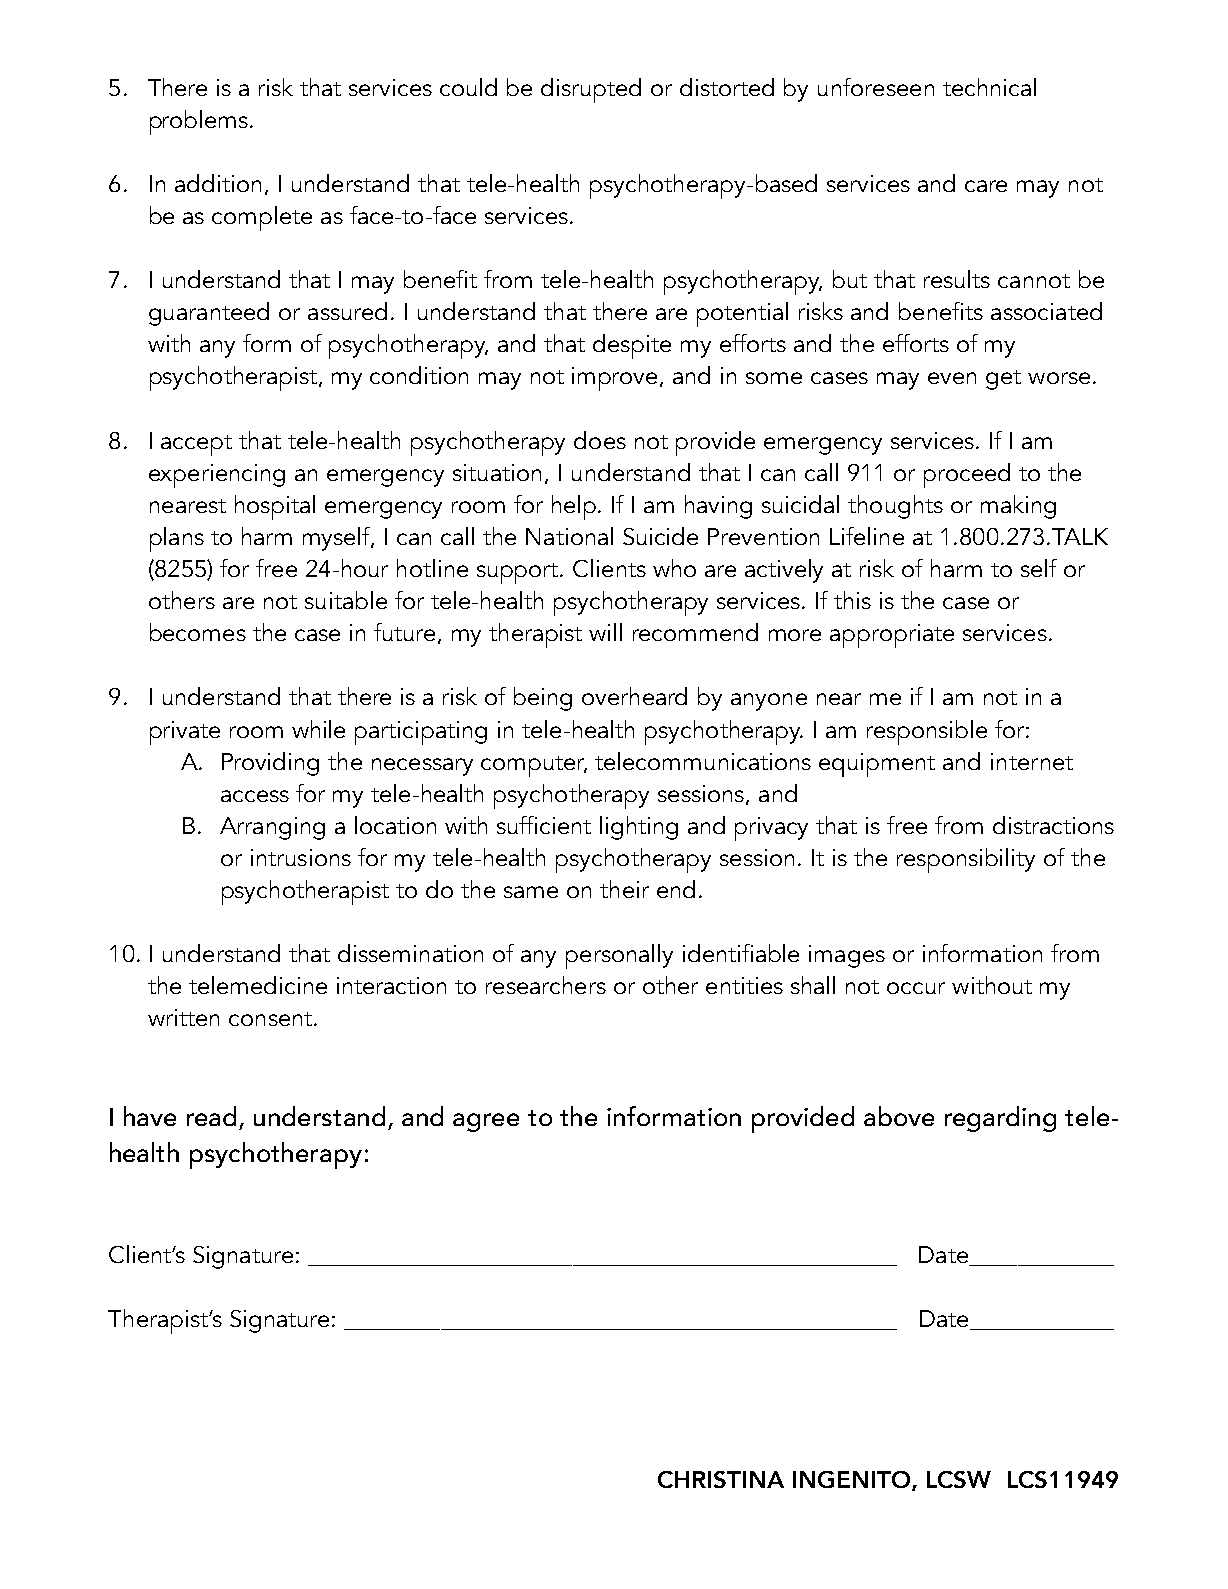 Image resolution: width=1228 pixels, height=1589 pixels. I want to click on get, so click(1003, 380).
